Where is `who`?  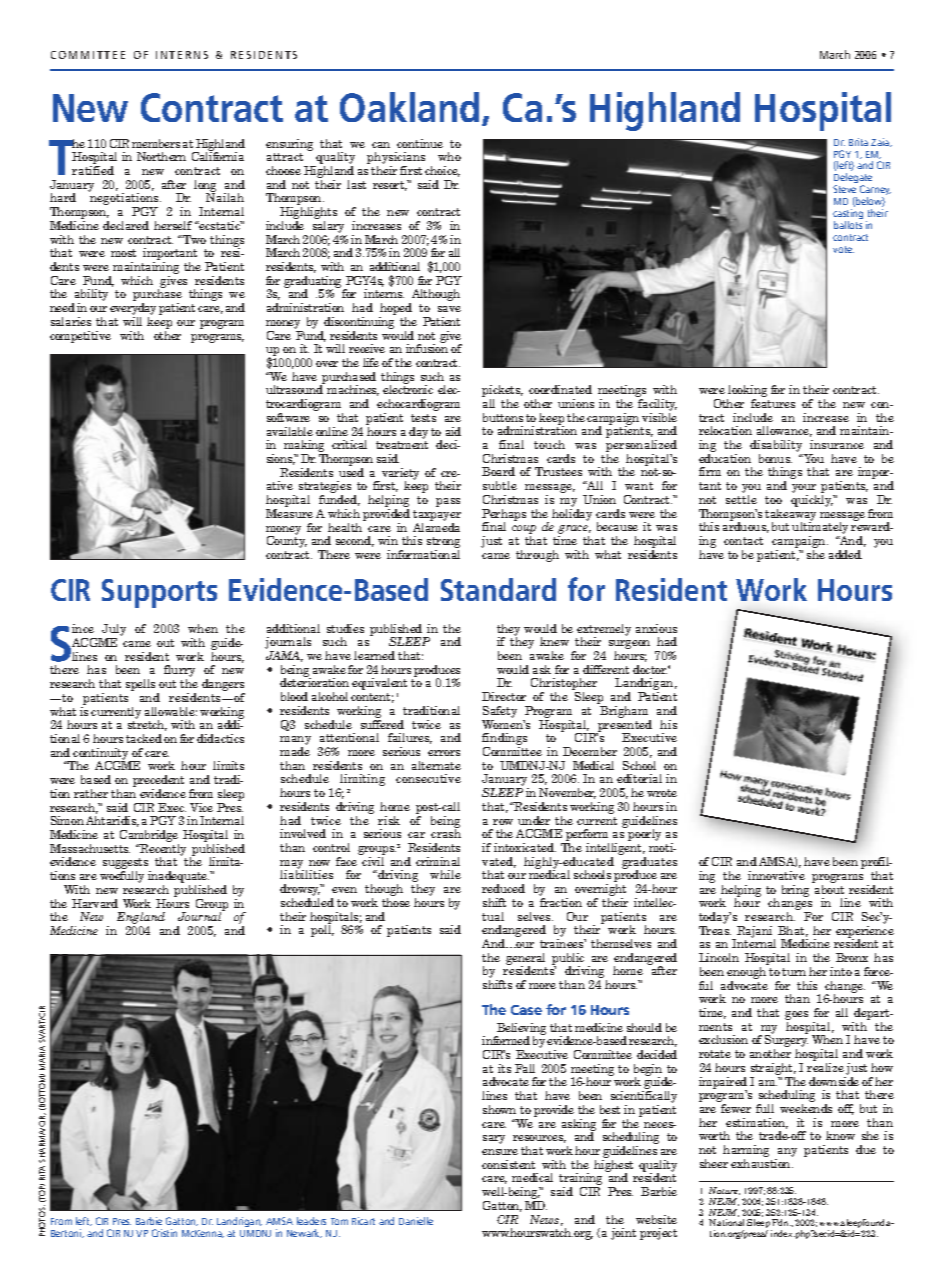
who is located at coordinates (449, 156).
